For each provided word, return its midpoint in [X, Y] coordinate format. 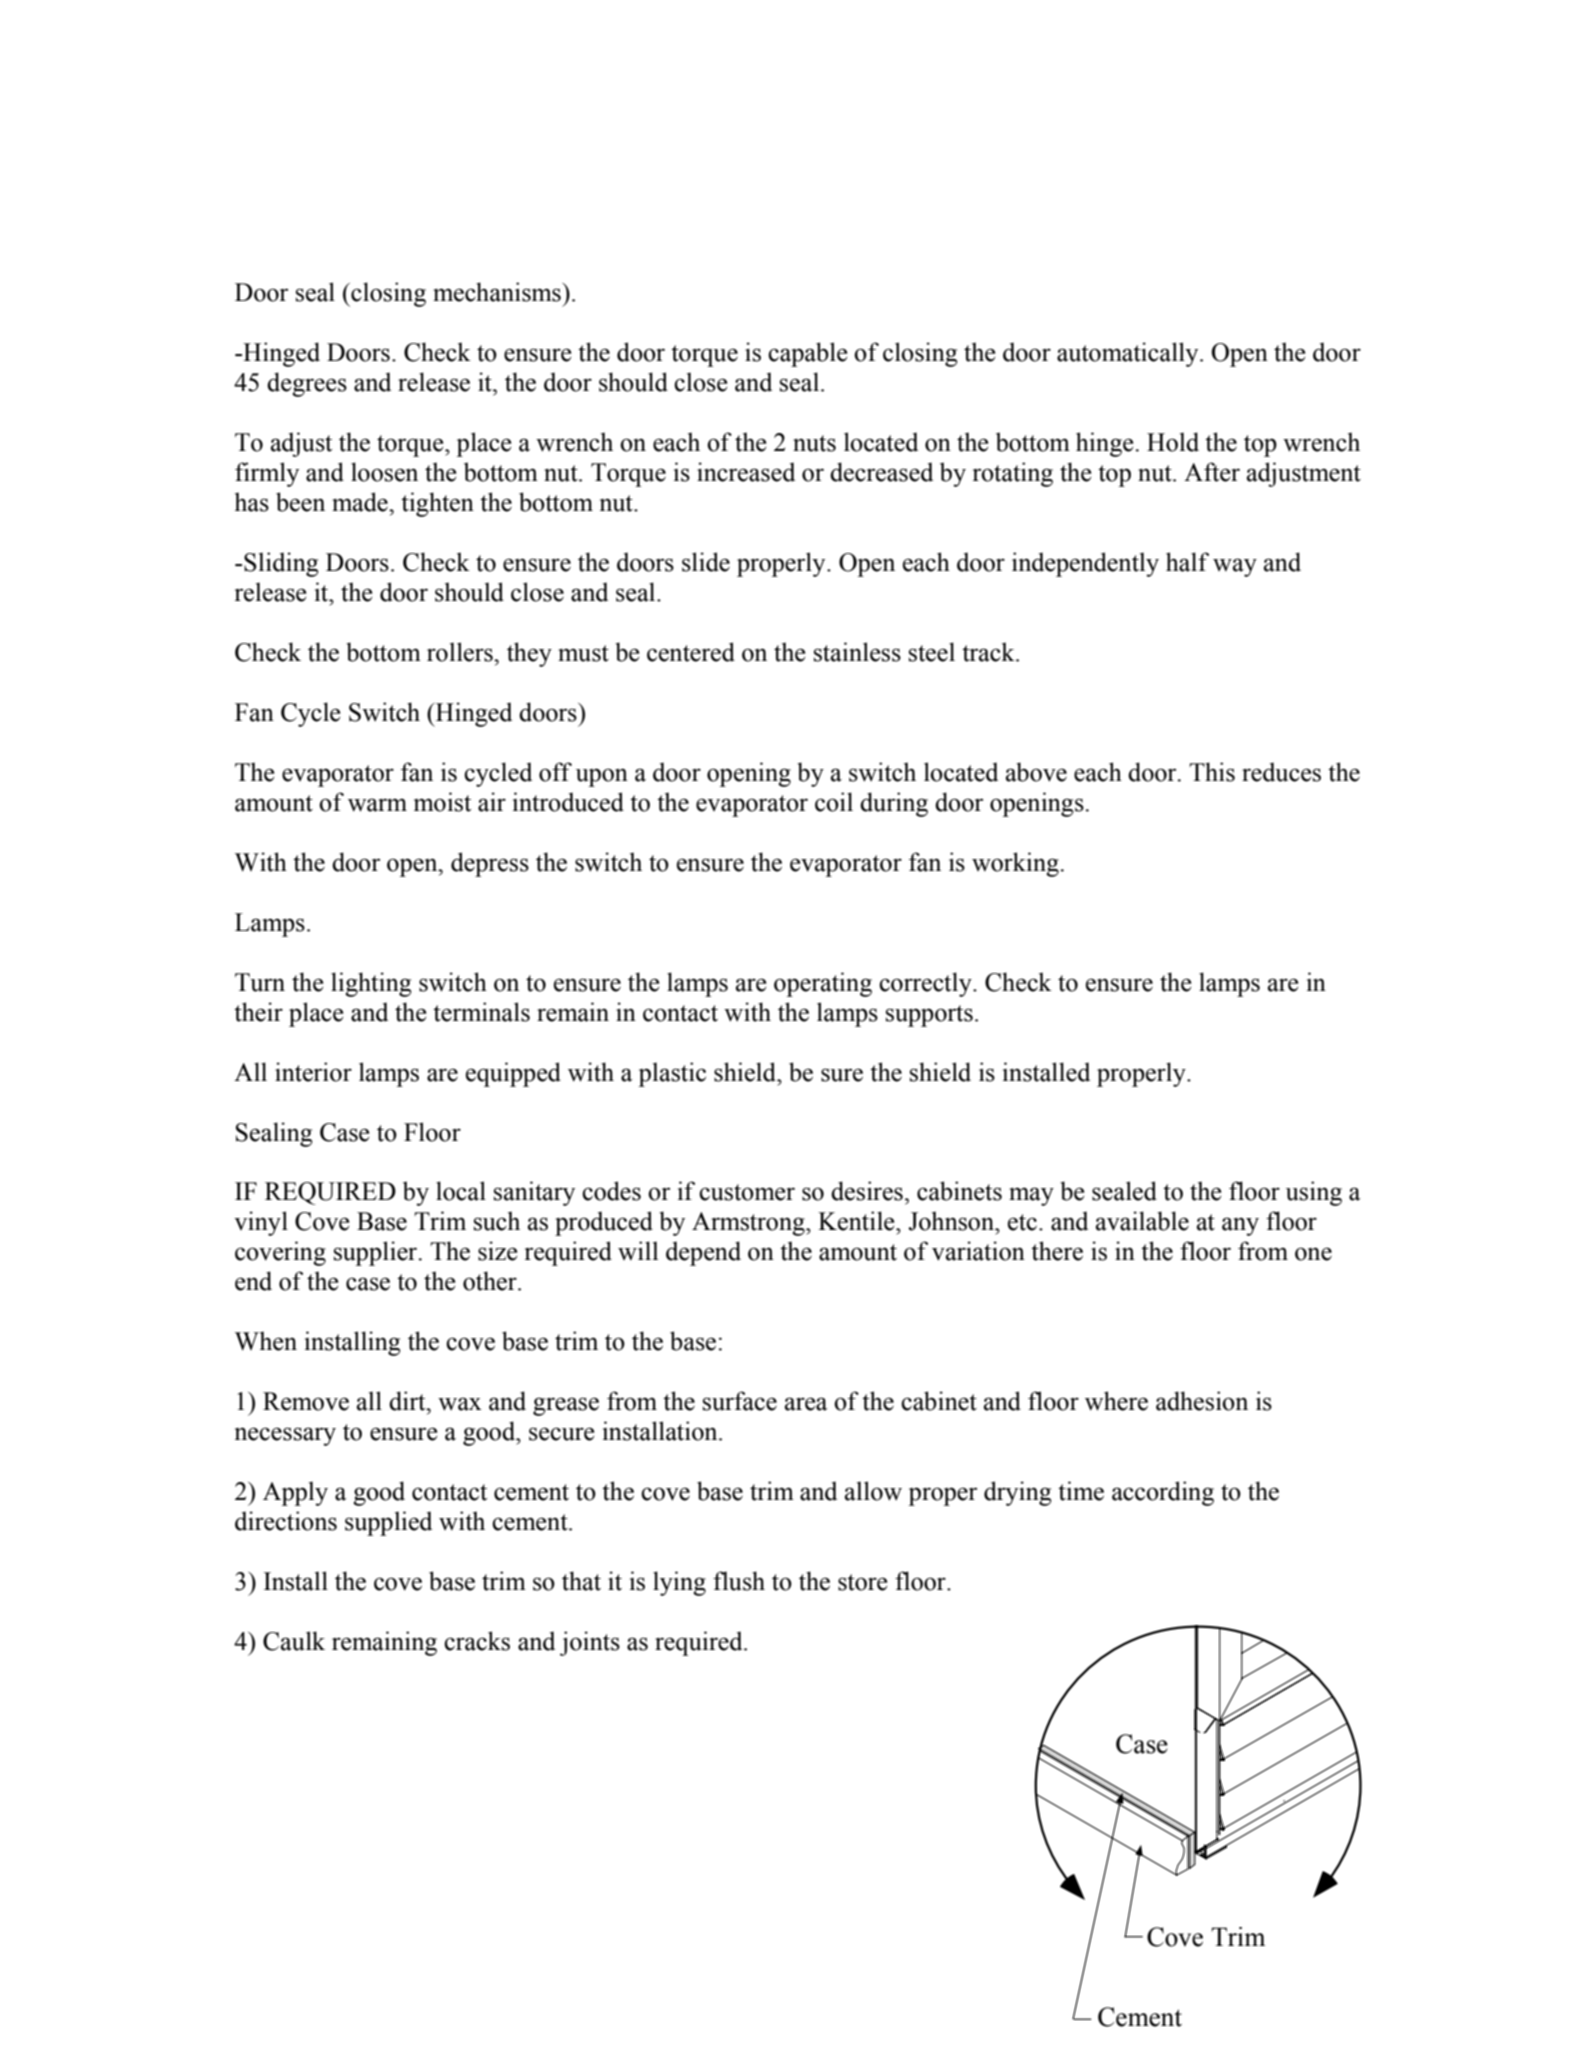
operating [823, 984]
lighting [371, 984]
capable [807, 354]
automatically [1129, 354]
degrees [307, 384]
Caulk [294, 1641]
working [1016, 864]
